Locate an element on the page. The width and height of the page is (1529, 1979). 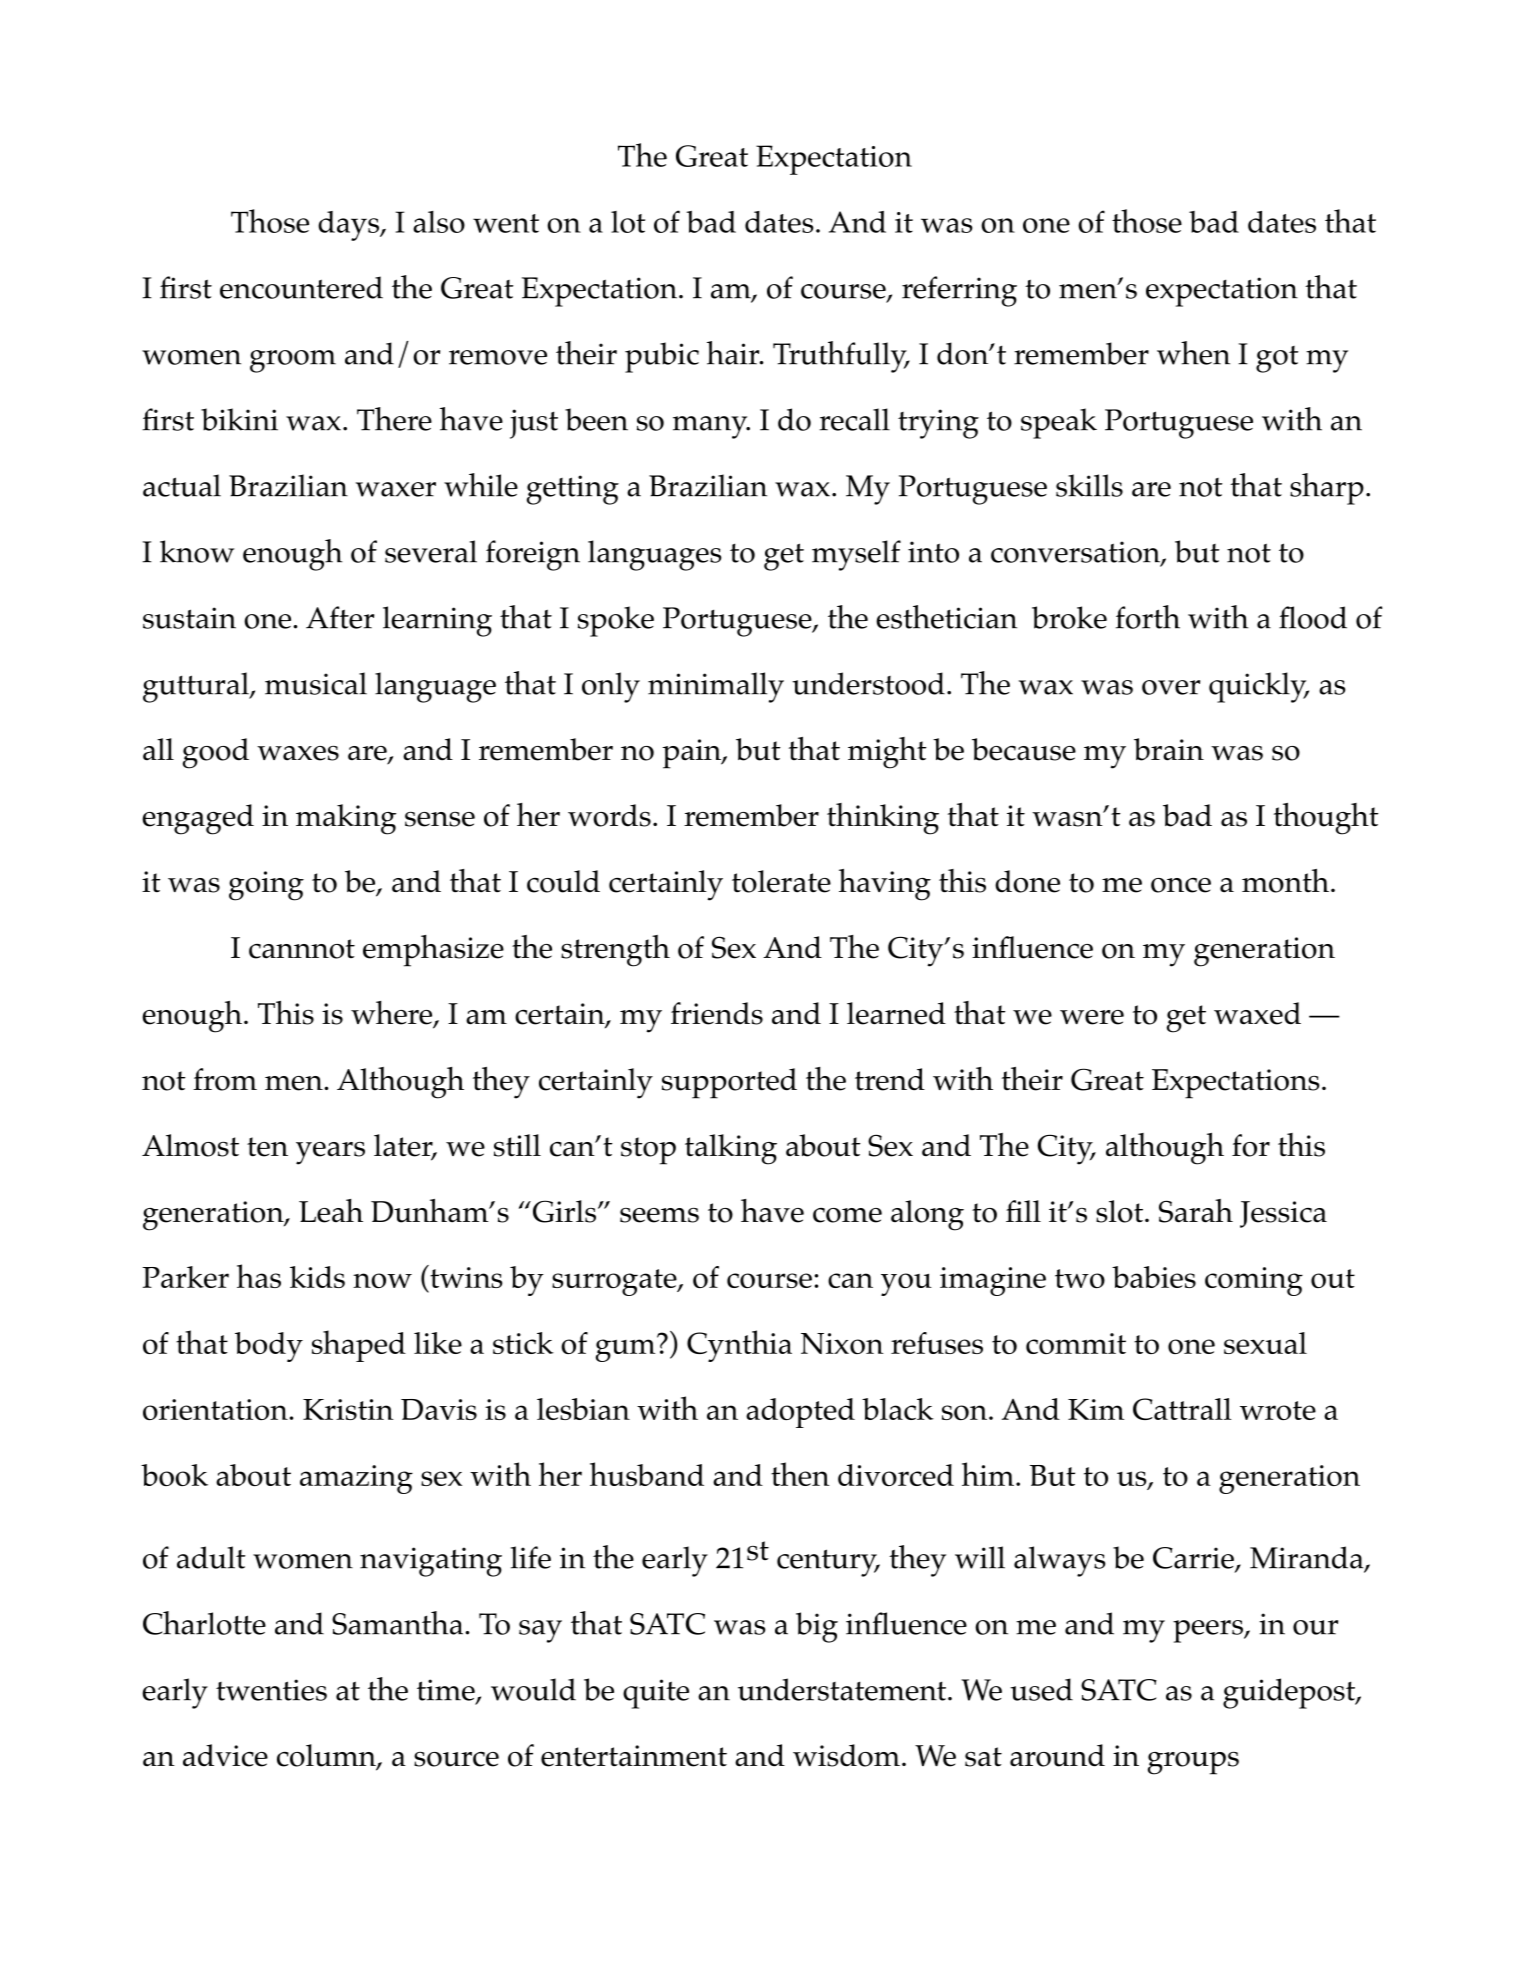
minimally is located at coordinates (716, 687).
